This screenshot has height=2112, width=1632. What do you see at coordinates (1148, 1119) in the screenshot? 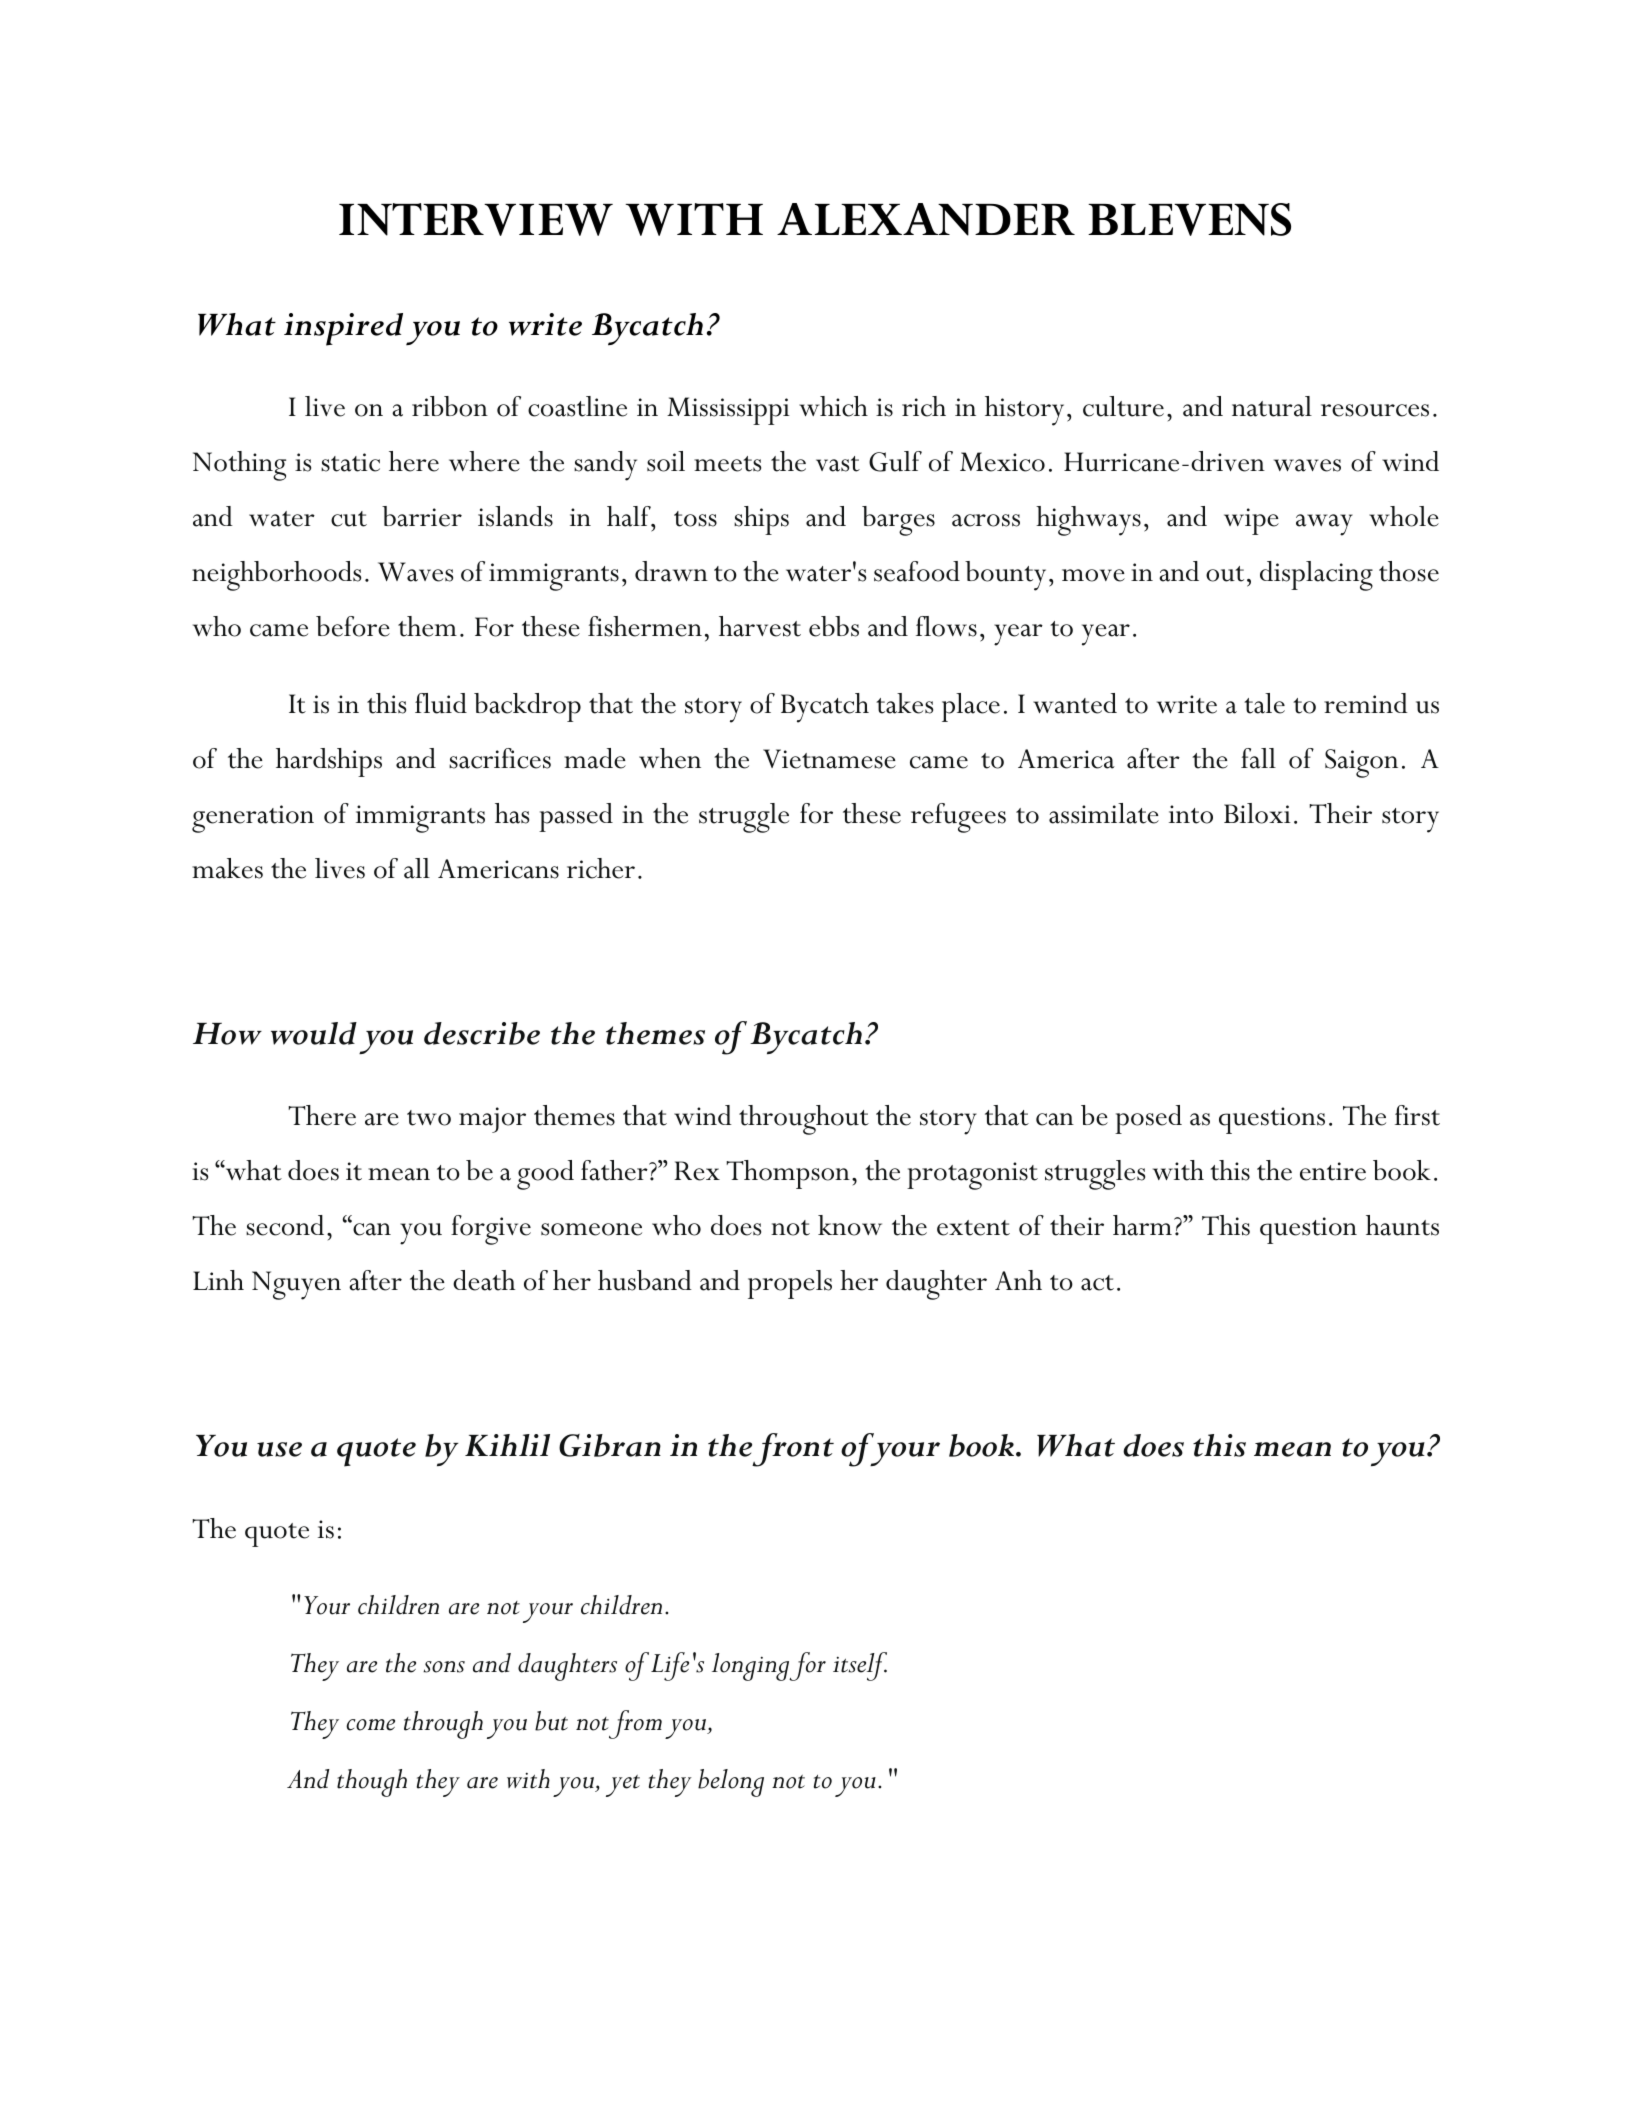
I see `posed` at bounding box center [1148, 1119].
